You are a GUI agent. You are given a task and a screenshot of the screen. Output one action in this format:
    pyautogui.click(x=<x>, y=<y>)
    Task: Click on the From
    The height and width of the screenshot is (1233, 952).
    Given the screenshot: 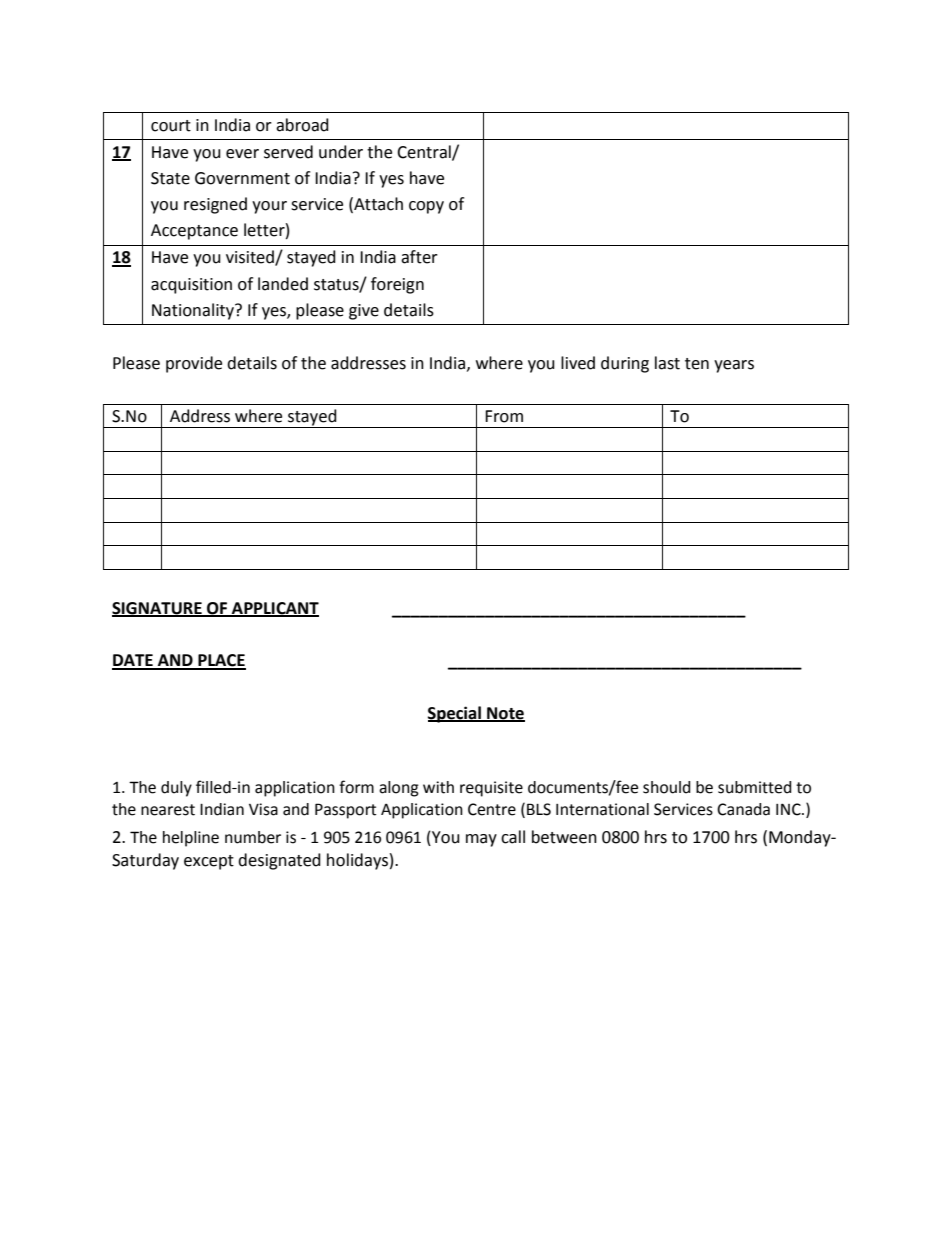 What is the action you would take?
    pyautogui.click(x=504, y=416)
